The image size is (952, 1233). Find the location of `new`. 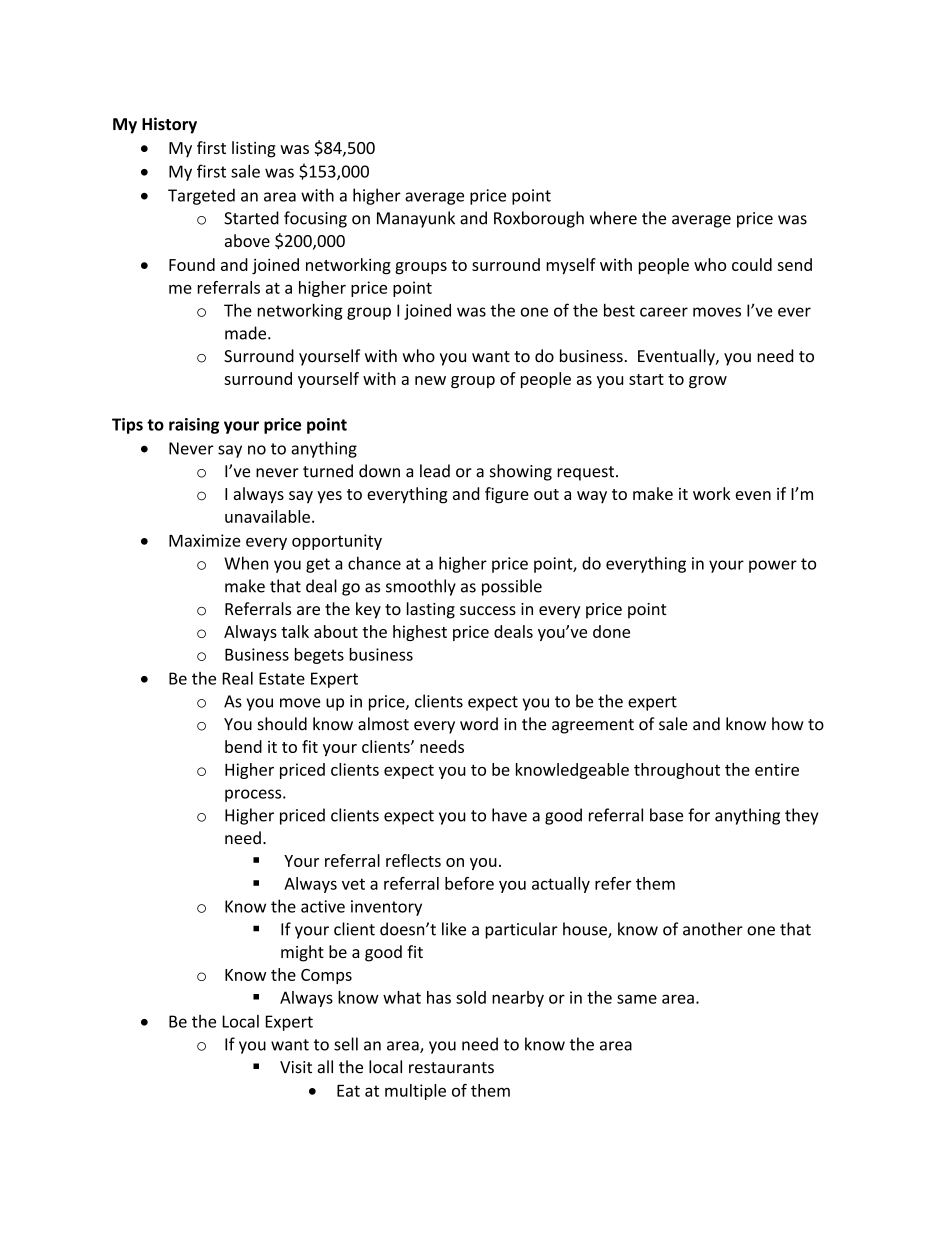

new is located at coordinates (430, 380).
